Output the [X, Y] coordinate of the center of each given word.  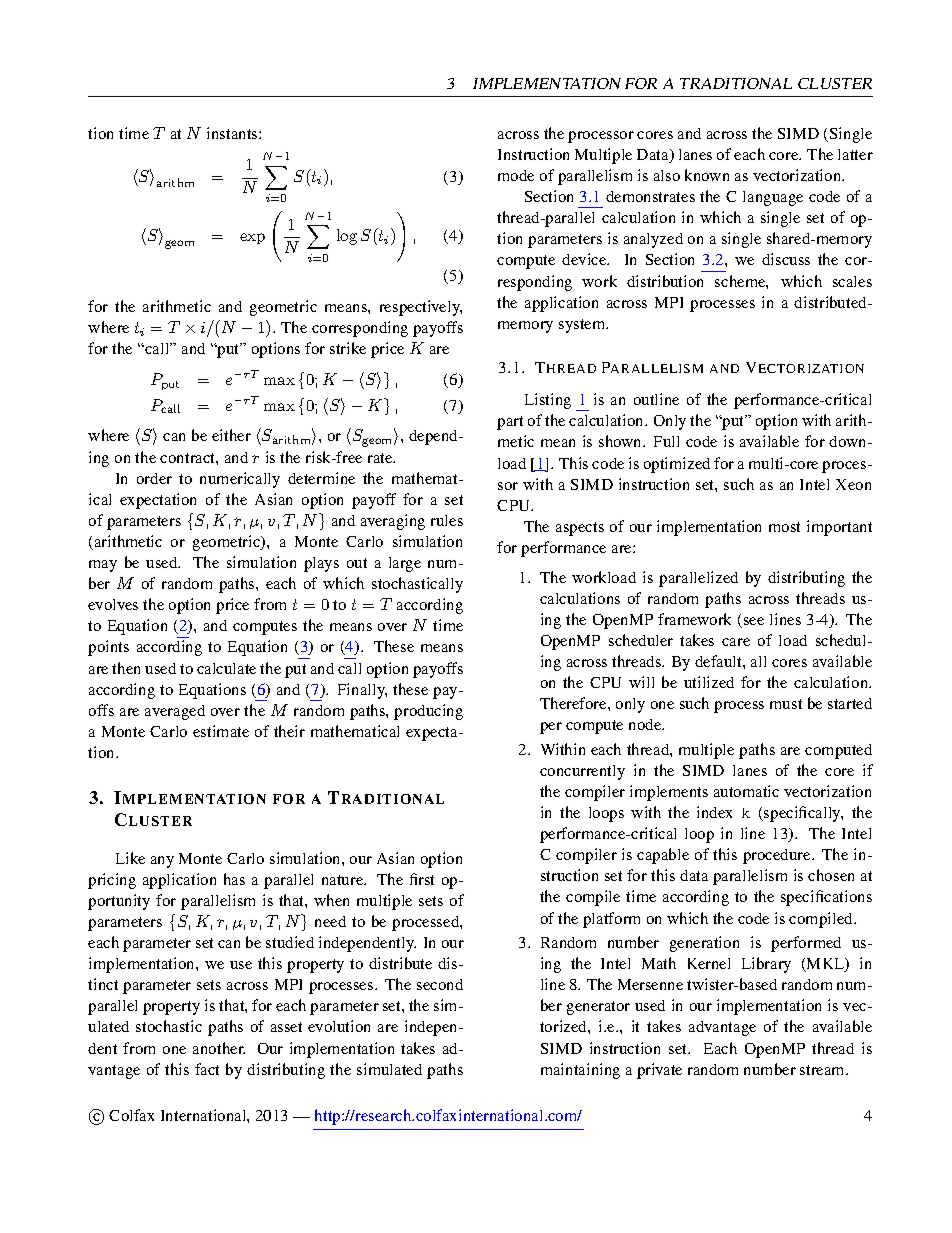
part [510, 423]
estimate [221, 731]
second [440, 984]
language [773, 198]
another [219, 1048]
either [231, 435]
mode [516, 175]
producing [428, 712]
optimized [677, 465]
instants [233, 133]
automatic [746, 791]
